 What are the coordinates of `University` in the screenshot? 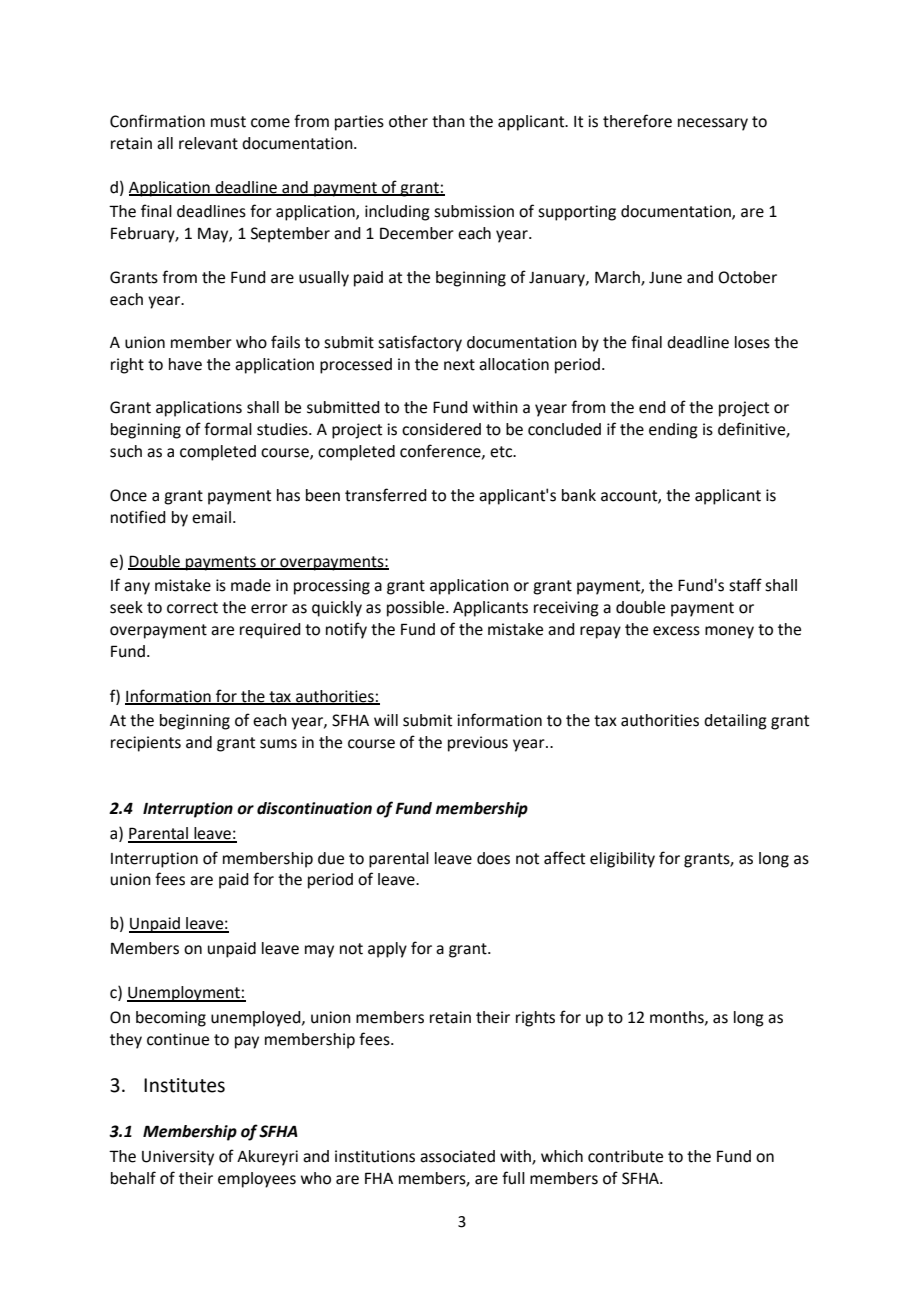 It's located at (178, 1158).
